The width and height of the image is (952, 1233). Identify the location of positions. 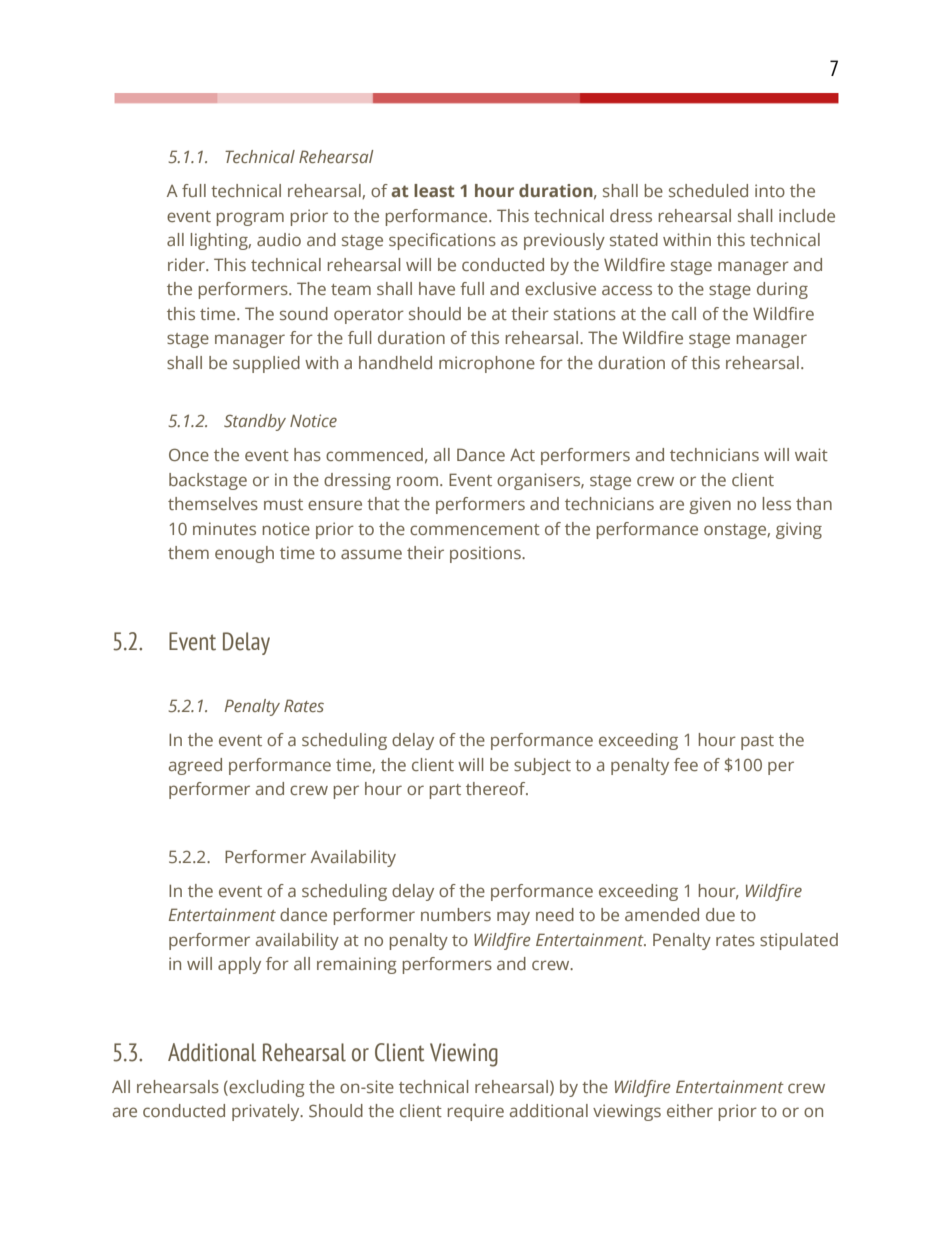
(486, 554).
